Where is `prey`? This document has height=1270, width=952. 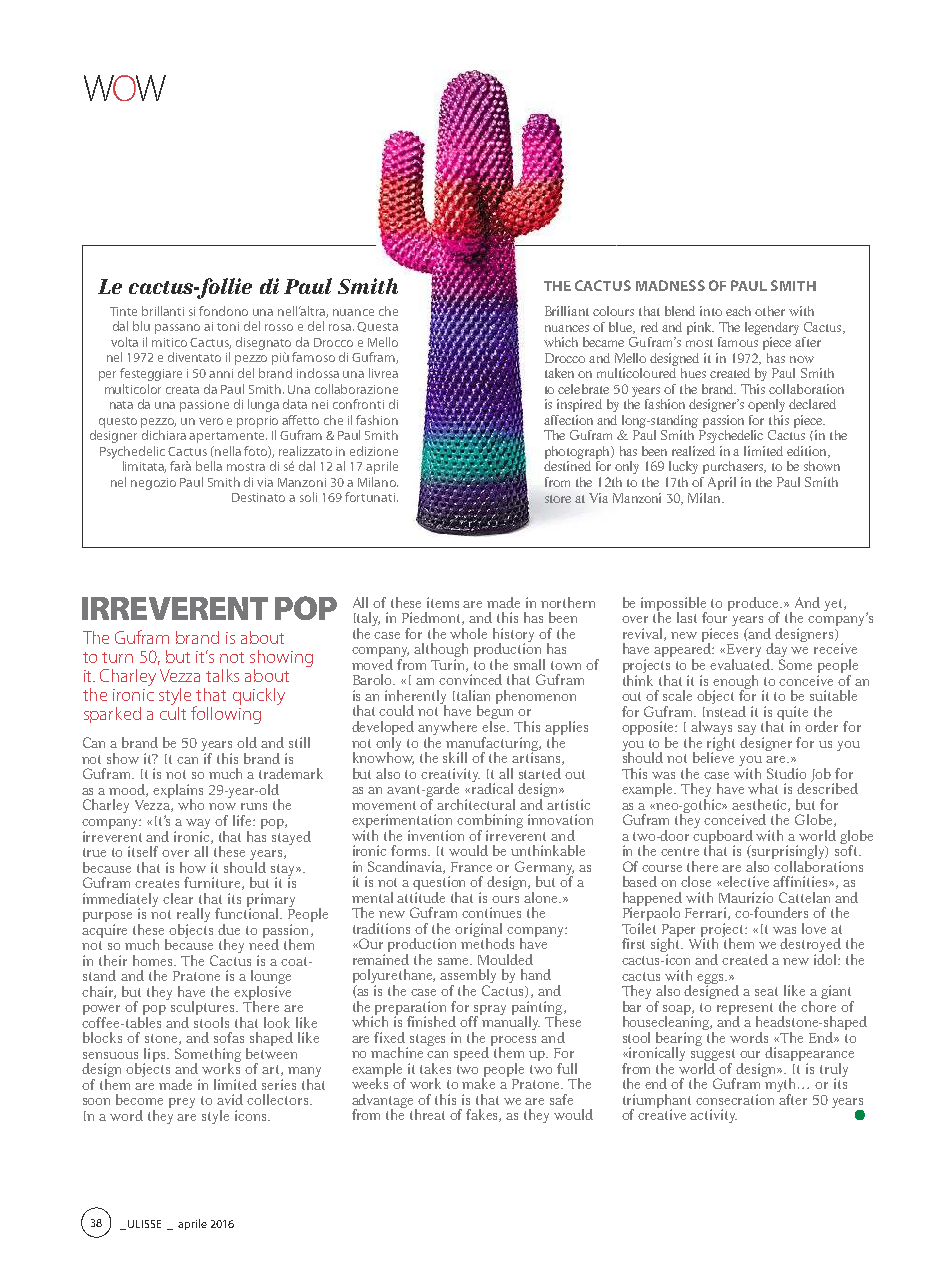
prey is located at coordinates (182, 1103).
